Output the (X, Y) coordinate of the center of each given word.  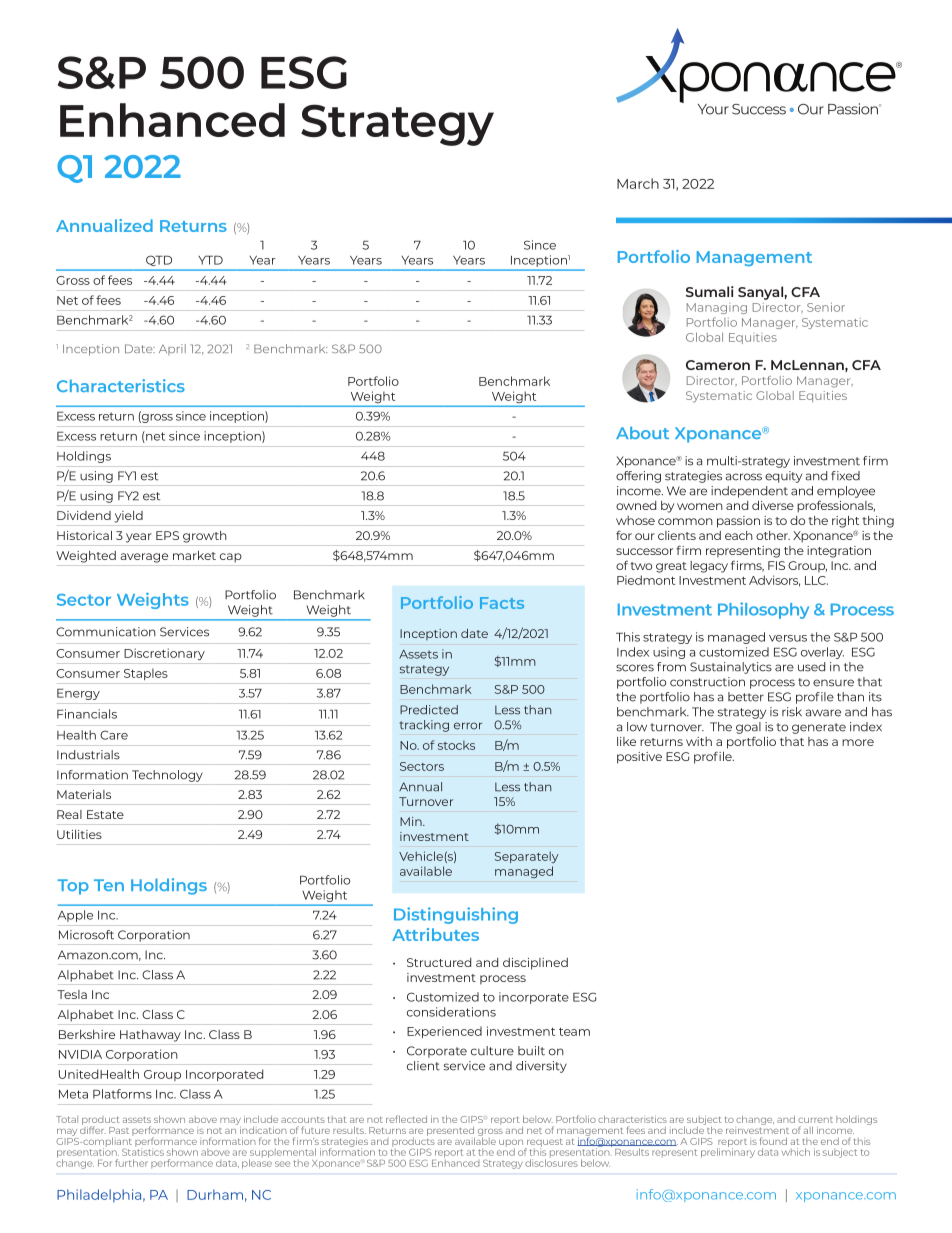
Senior (826, 307)
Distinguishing (456, 915)
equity (783, 477)
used (811, 667)
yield (128, 517)
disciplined (535, 964)
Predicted (429, 710)
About (642, 432)
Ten (109, 885)
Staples (146, 674)
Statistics (143, 1151)
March (638, 183)
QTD (159, 261)
